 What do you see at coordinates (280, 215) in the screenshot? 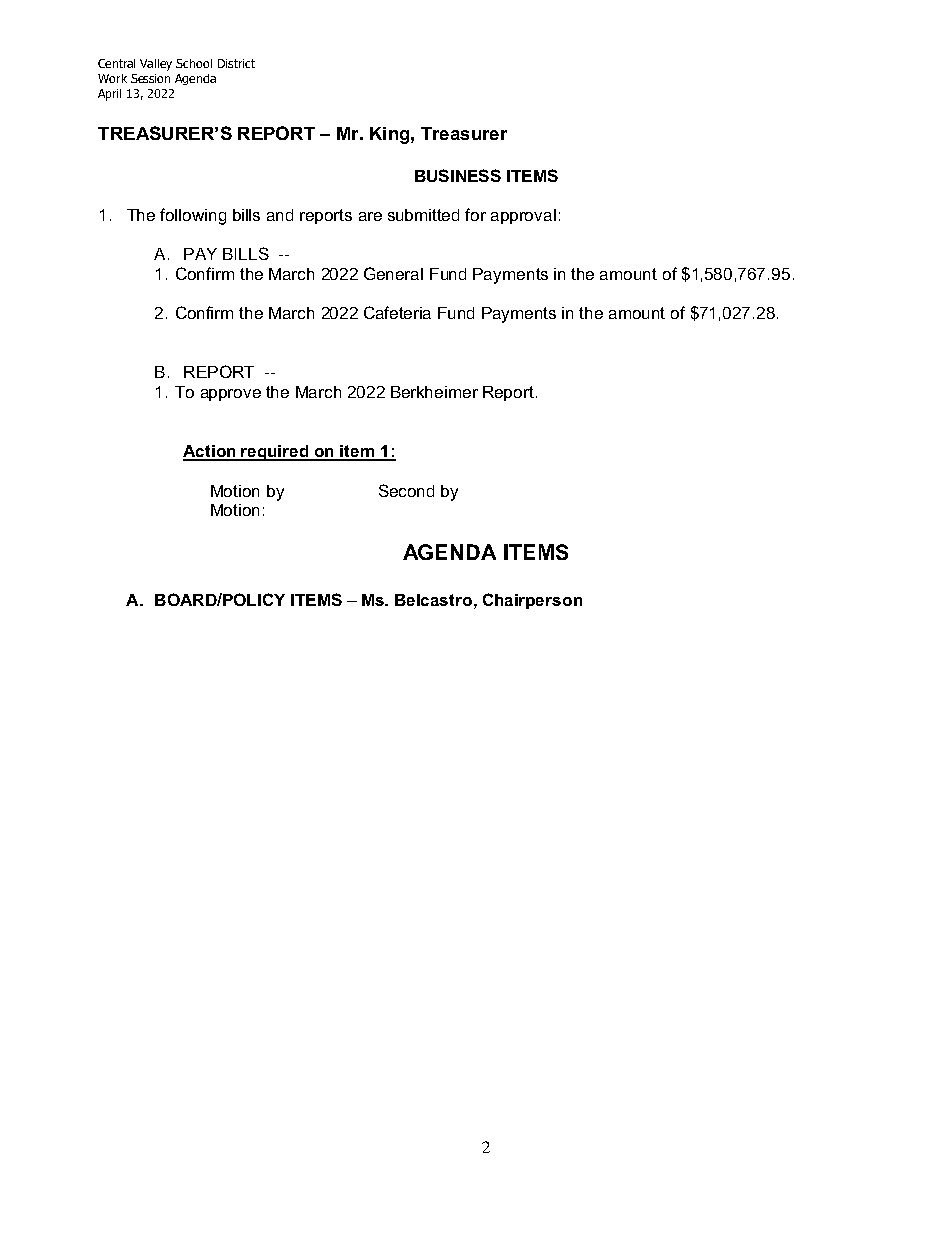
I see `and` at bounding box center [280, 215].
